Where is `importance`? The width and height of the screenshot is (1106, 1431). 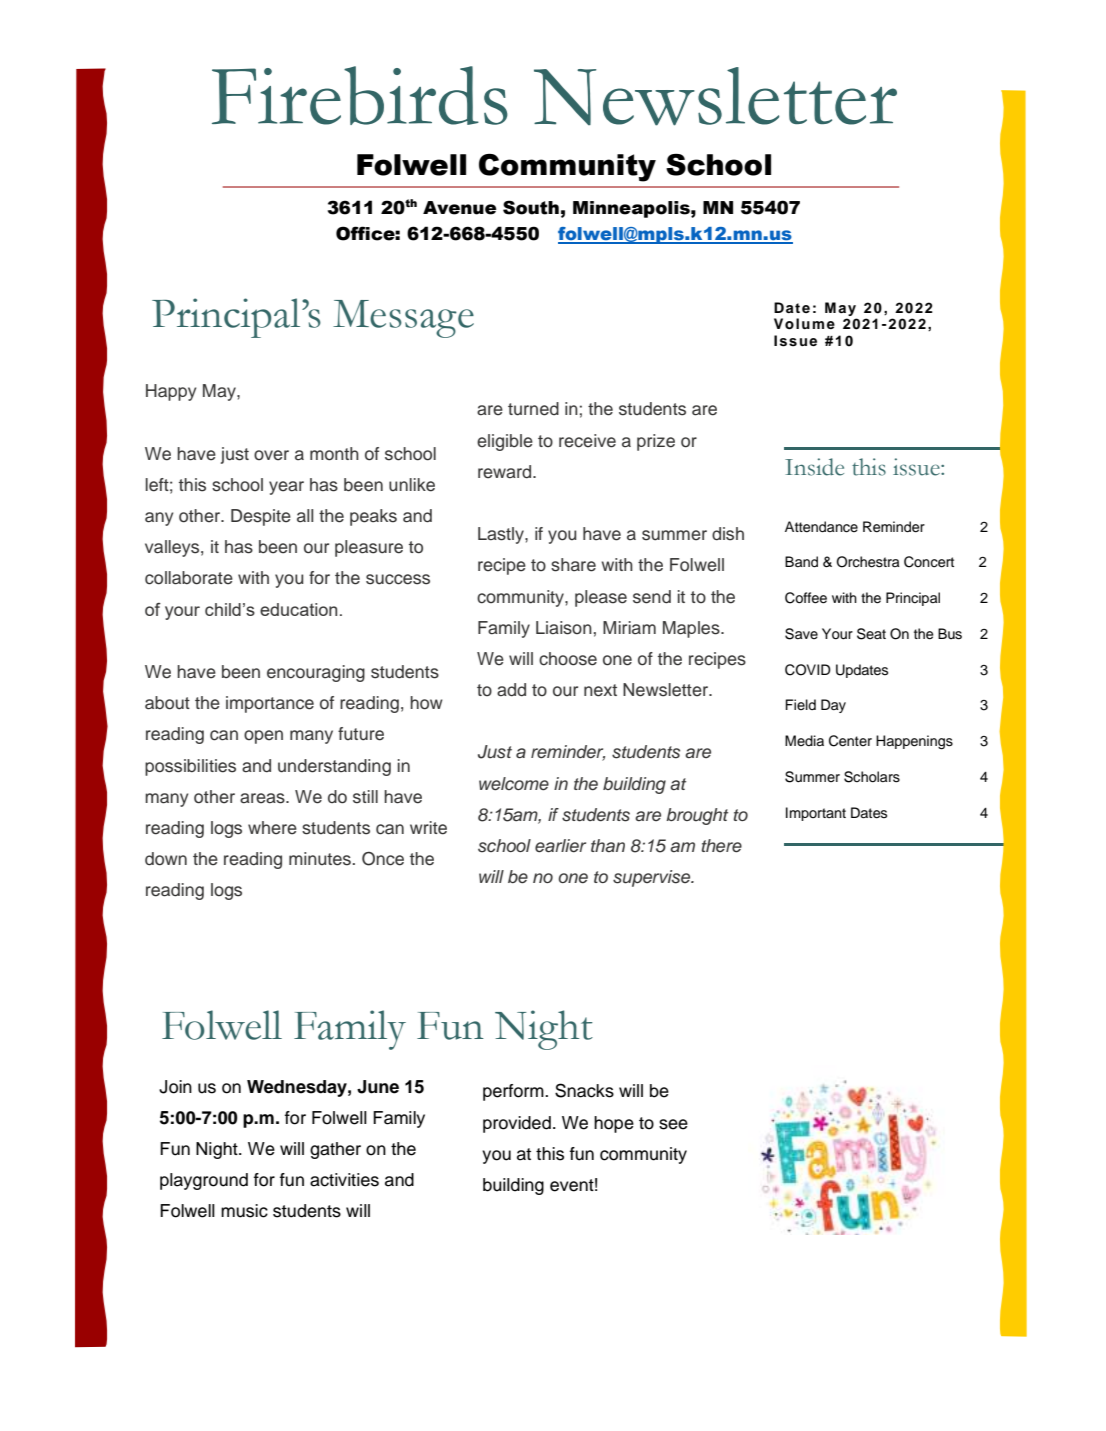 importance is located at coordinates (270, 704).
